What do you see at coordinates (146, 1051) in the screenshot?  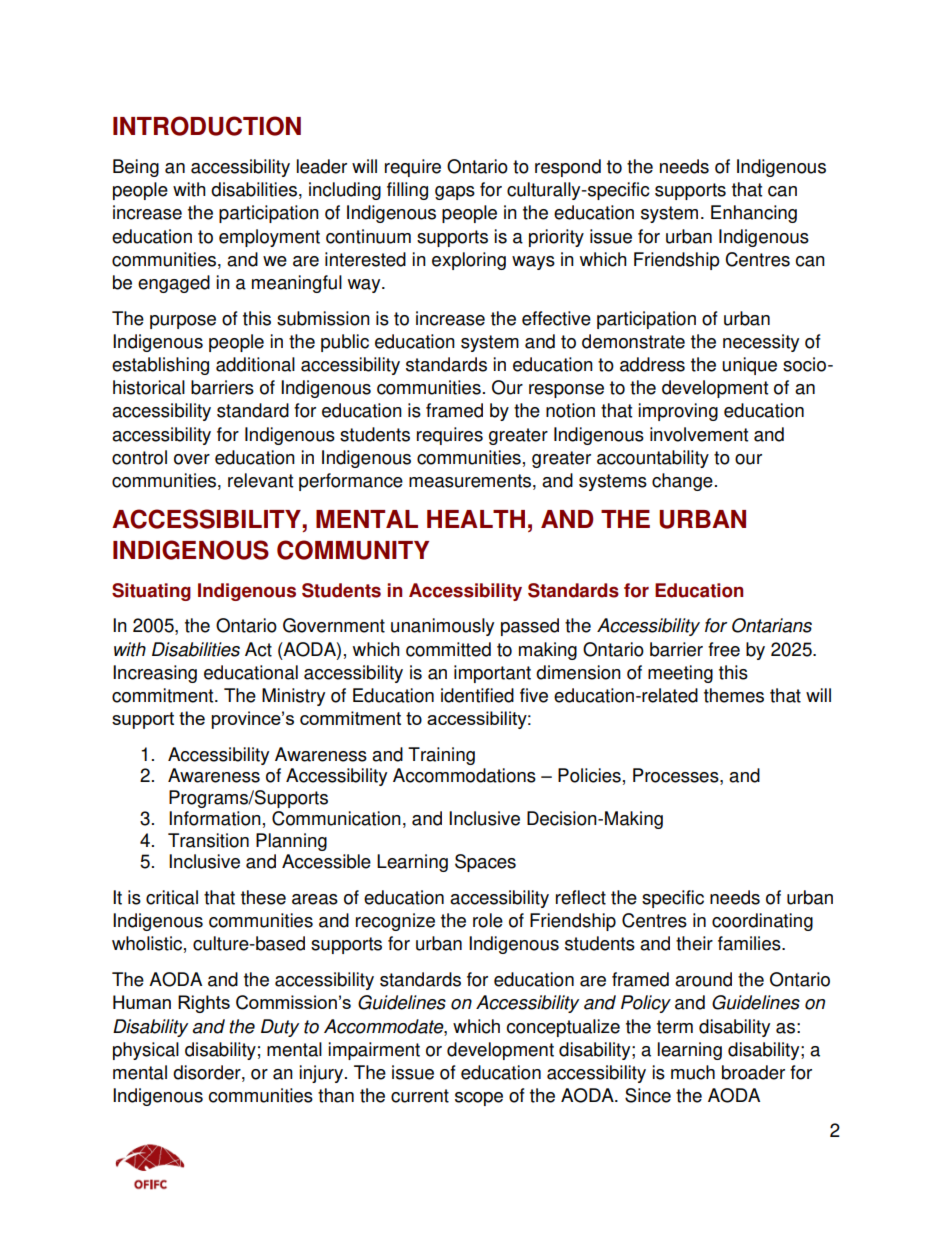 I see `physical` at bounding box center [146, 1051].
